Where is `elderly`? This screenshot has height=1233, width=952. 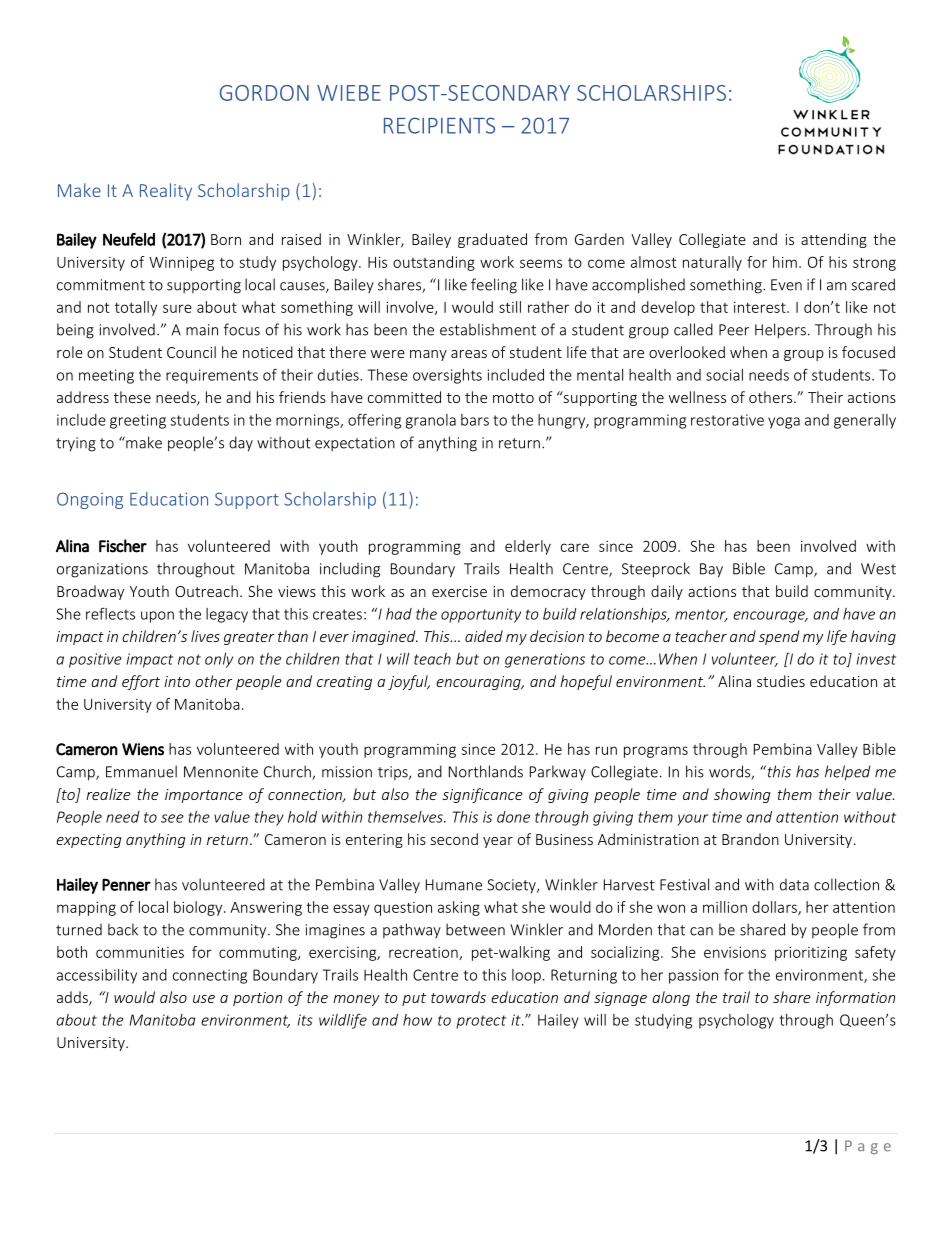 elderly is located at coordinates (528, 547).
